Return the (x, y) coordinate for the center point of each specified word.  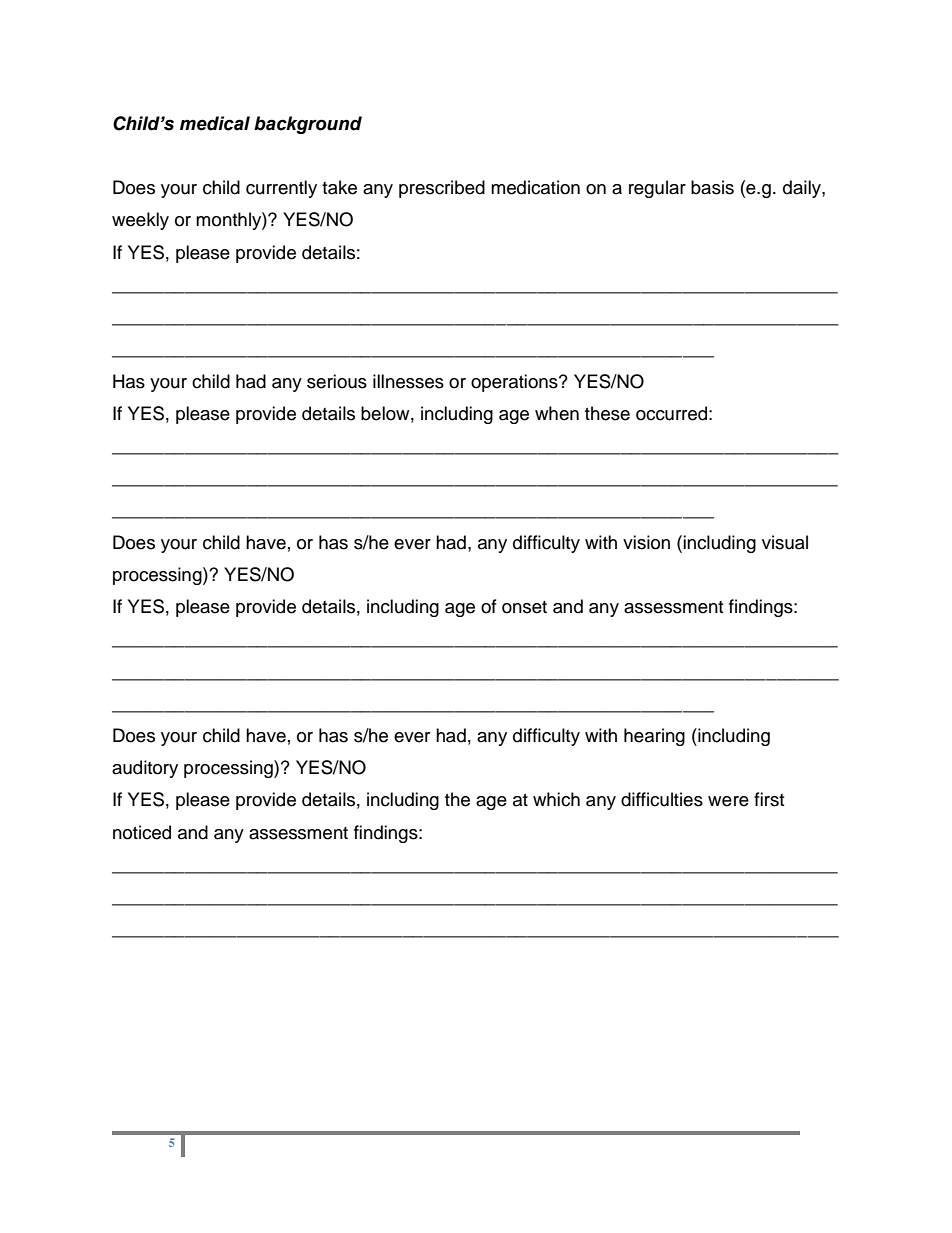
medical (215, 123)
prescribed (442, 189)
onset (524, 607)
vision (646, 542)
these (607, 413)
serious (337, 381)
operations (515, 383)
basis (712, 187)
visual (785, 542)
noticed (142, 832)
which (556, 799)
